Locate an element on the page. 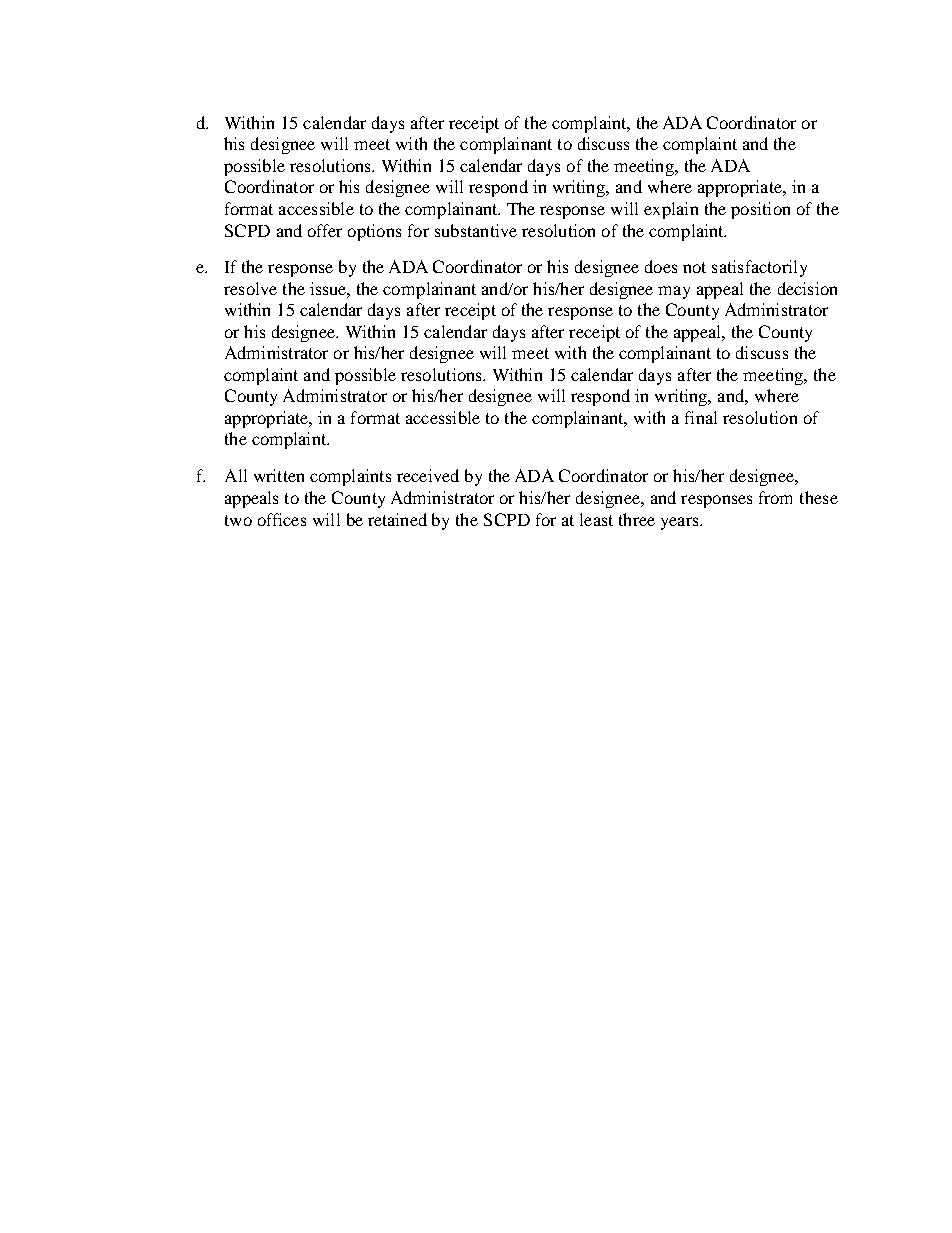  final is located at coordinates (701, 417).
